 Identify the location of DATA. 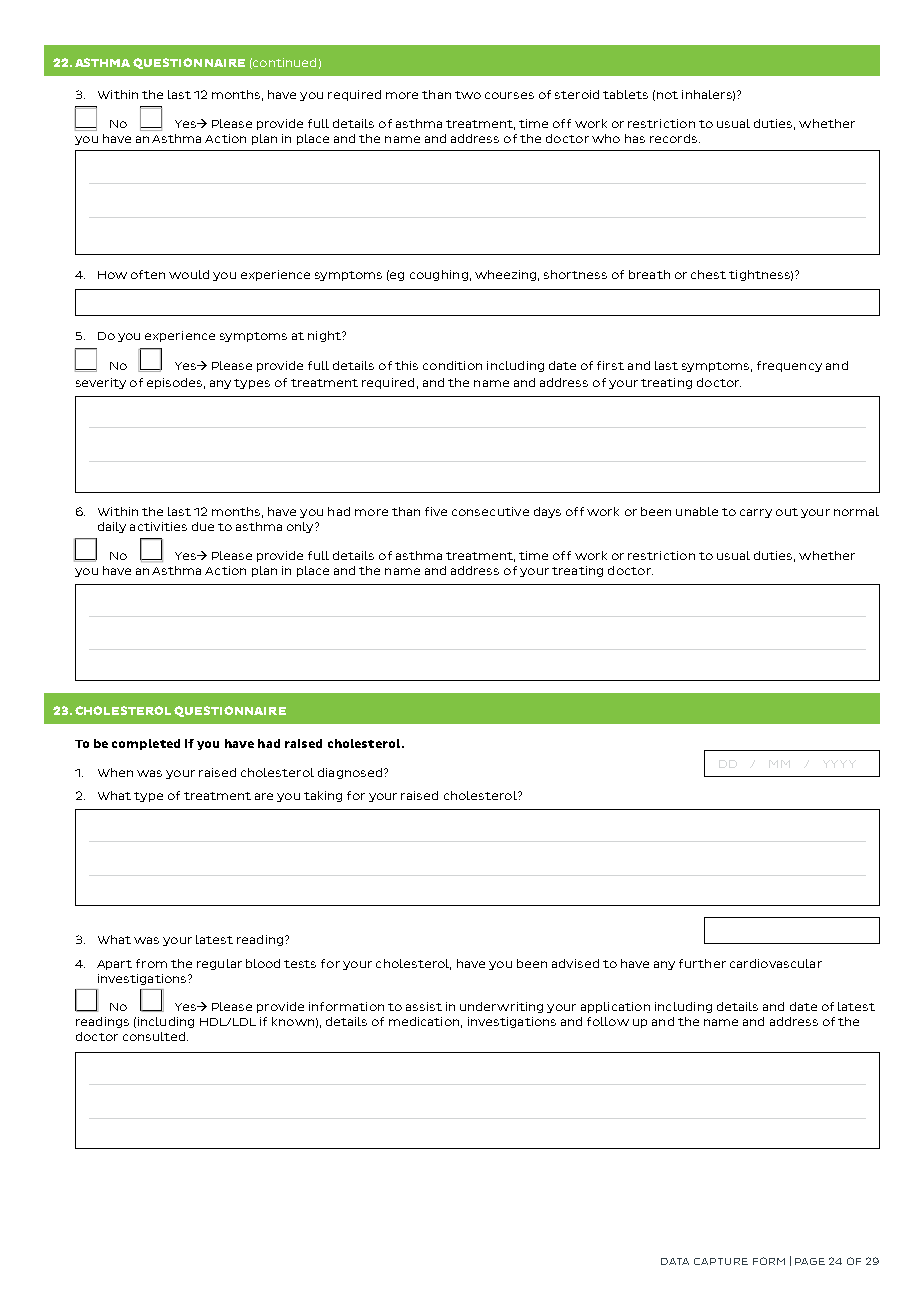
(675, 1261).
